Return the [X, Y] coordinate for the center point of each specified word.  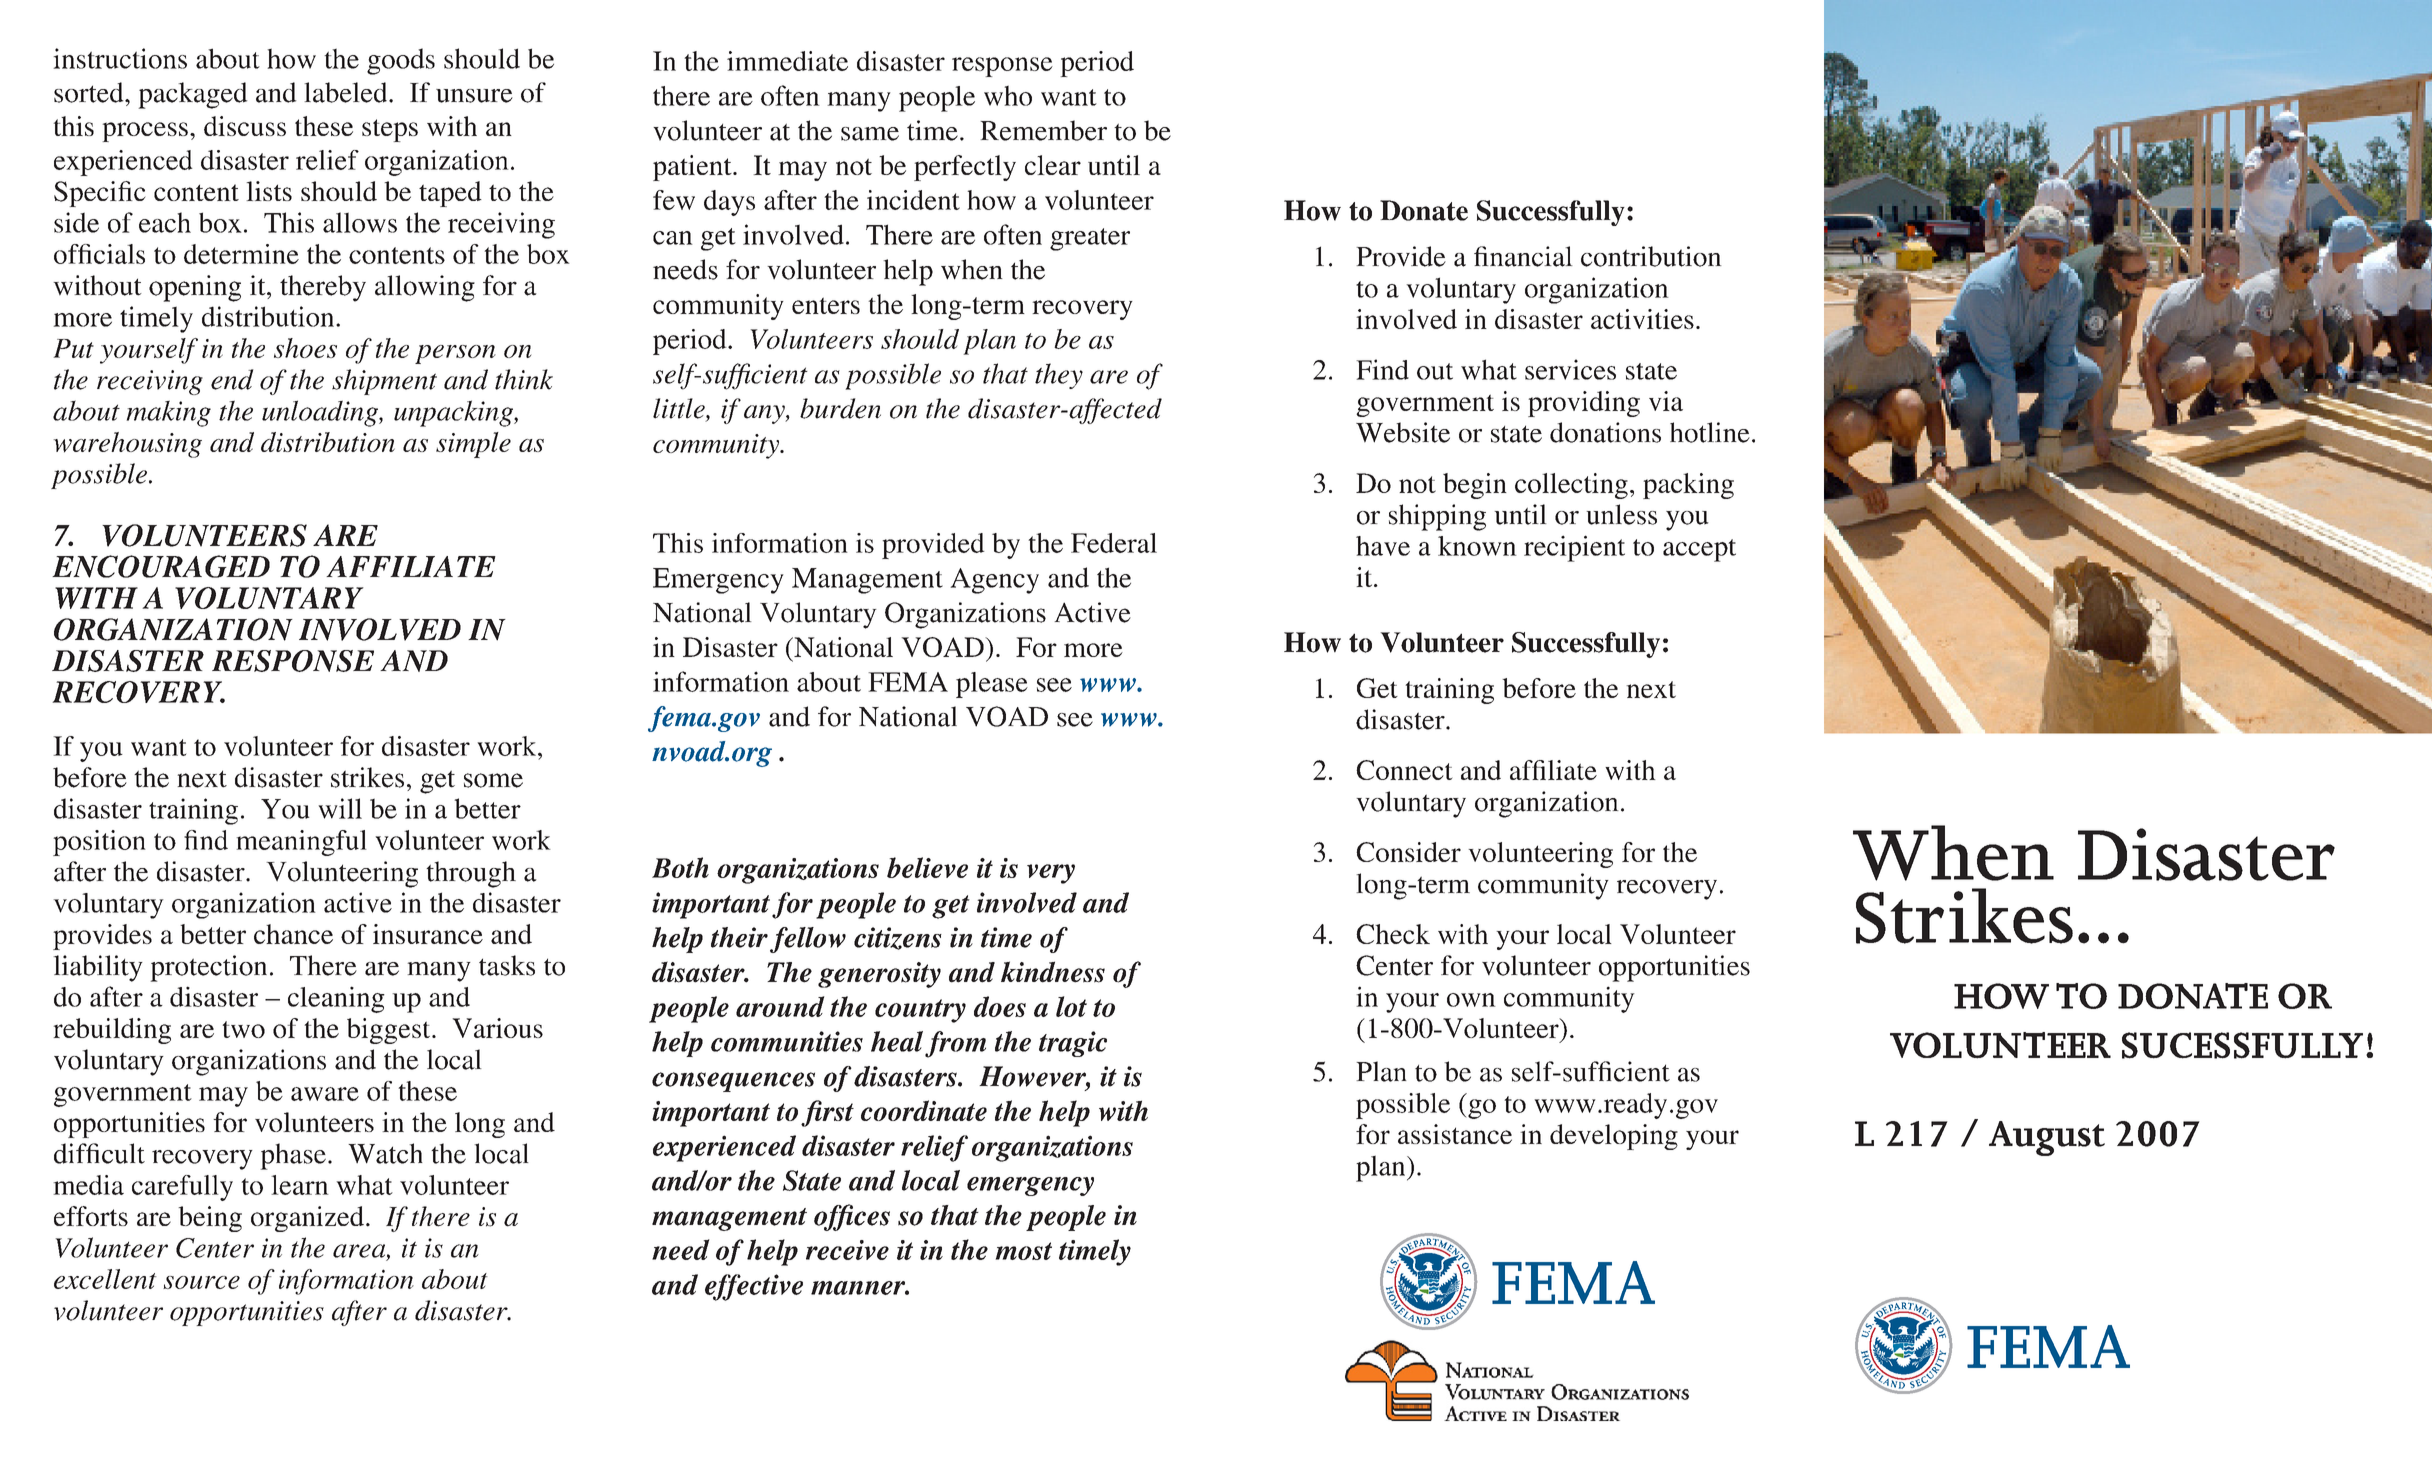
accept [1699, 550]
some [493, 780]
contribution [1651, 256]
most [1023, 1251]
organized [307, 1219]
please [992, 685]
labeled [347, 92]
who [1008, 95]
